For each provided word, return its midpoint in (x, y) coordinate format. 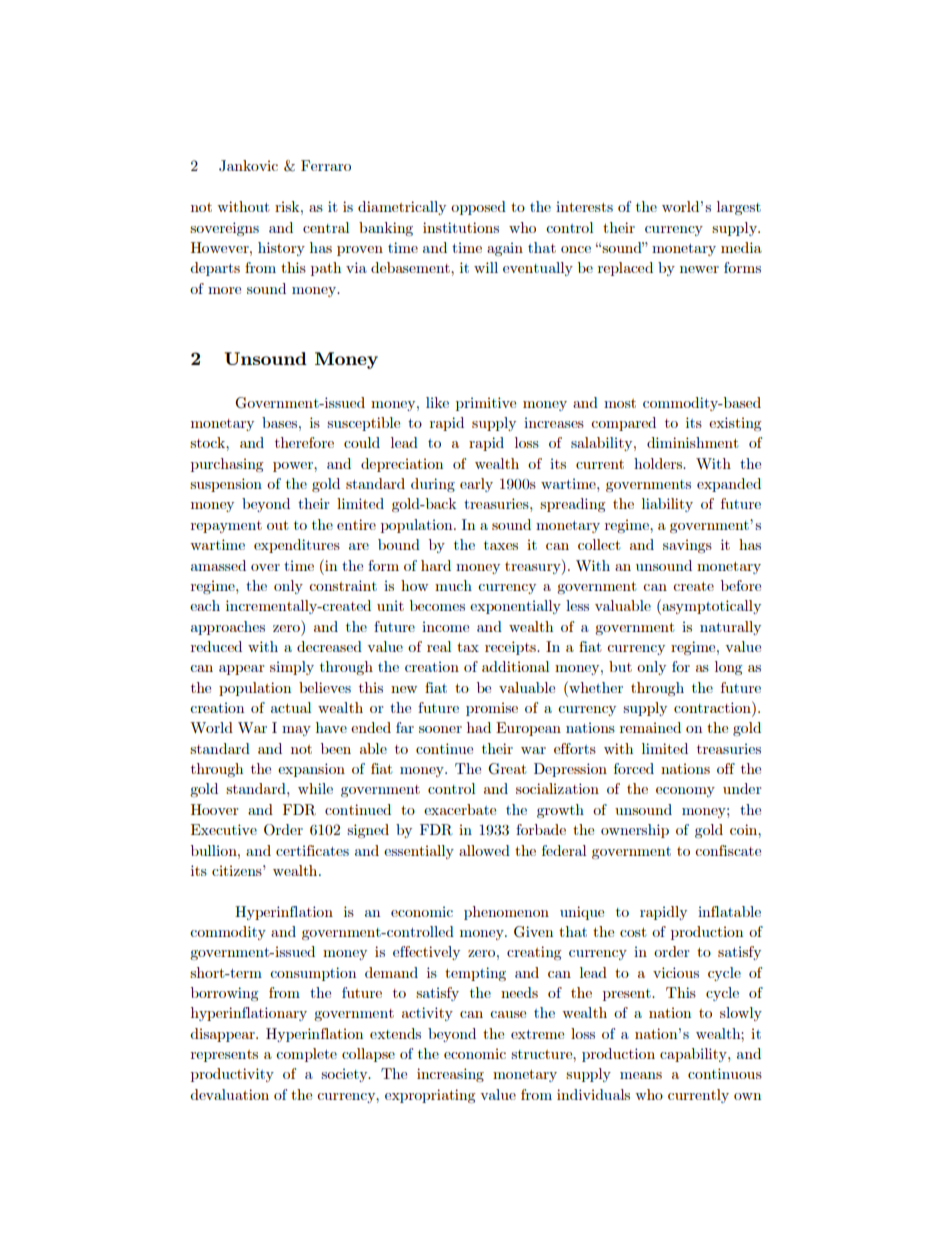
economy (685, 792)
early (476, 485)
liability (667, 505)
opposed (478, 208)
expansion (311, 770)
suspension (226, 485)
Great (507, 769)
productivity (232, 1075)
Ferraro (326, 165)
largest (739, 208)
